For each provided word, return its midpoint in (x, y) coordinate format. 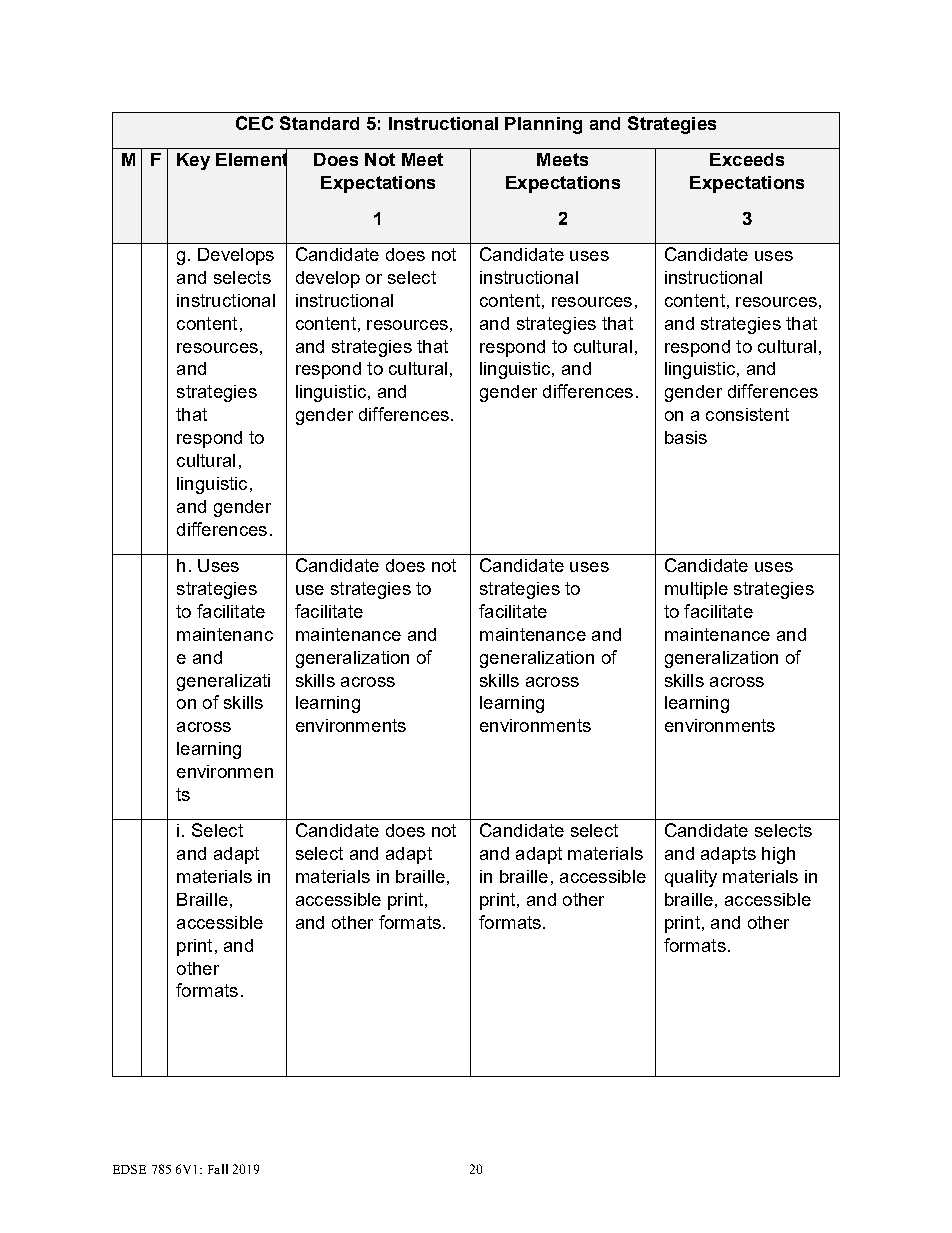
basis (686, 437)
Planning (543, 125)
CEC (254, 123)
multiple (696, 590)
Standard (319, 123)
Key (193, 161)
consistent (747, 414)
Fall (218, 1169)
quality (691, 878)
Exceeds (747, 159)
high (778, 855)
